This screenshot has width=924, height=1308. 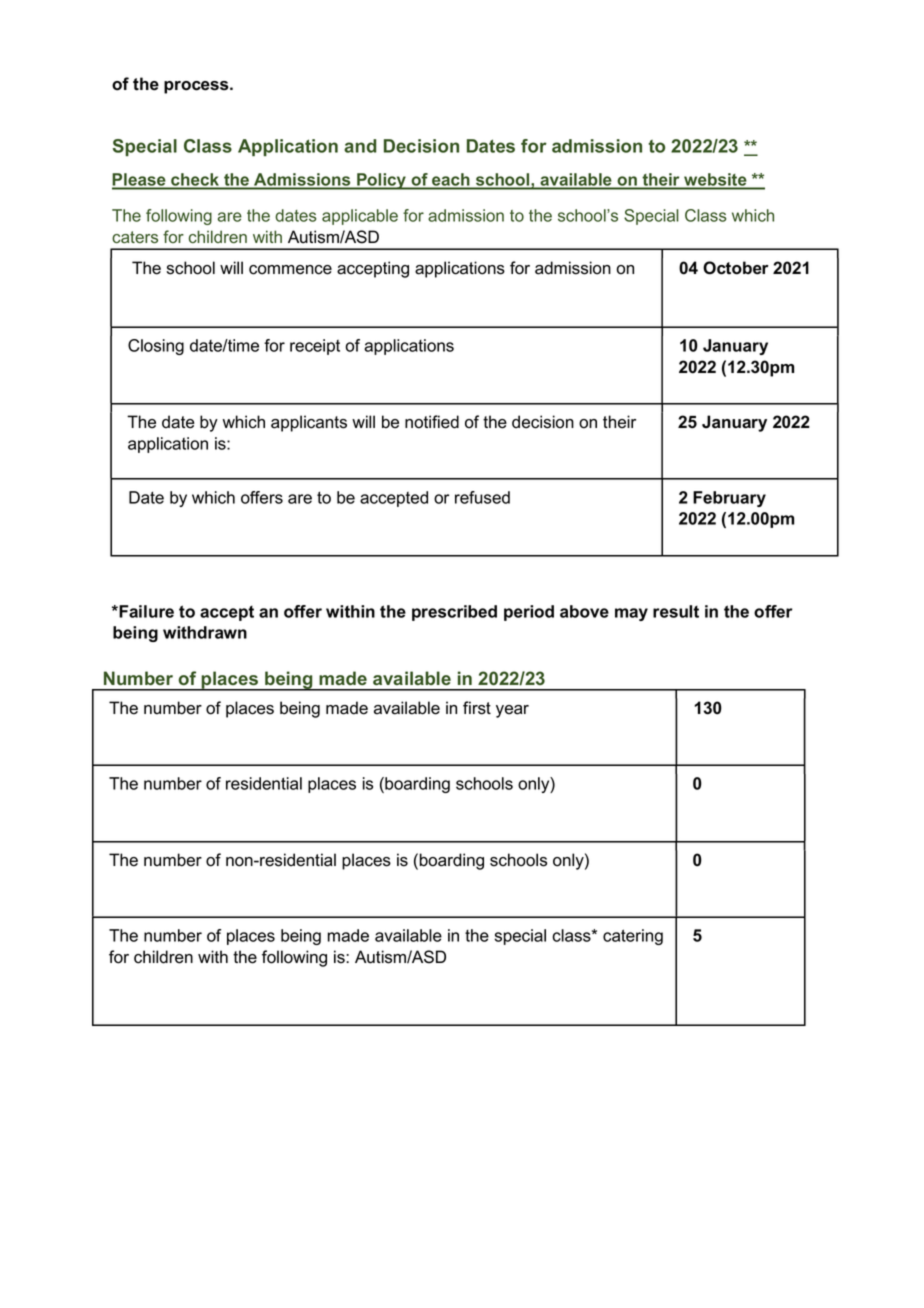 What do you see at coordinates (482, 497) in the screenshot?
I see `refused` at bounding box center [482, 497].
